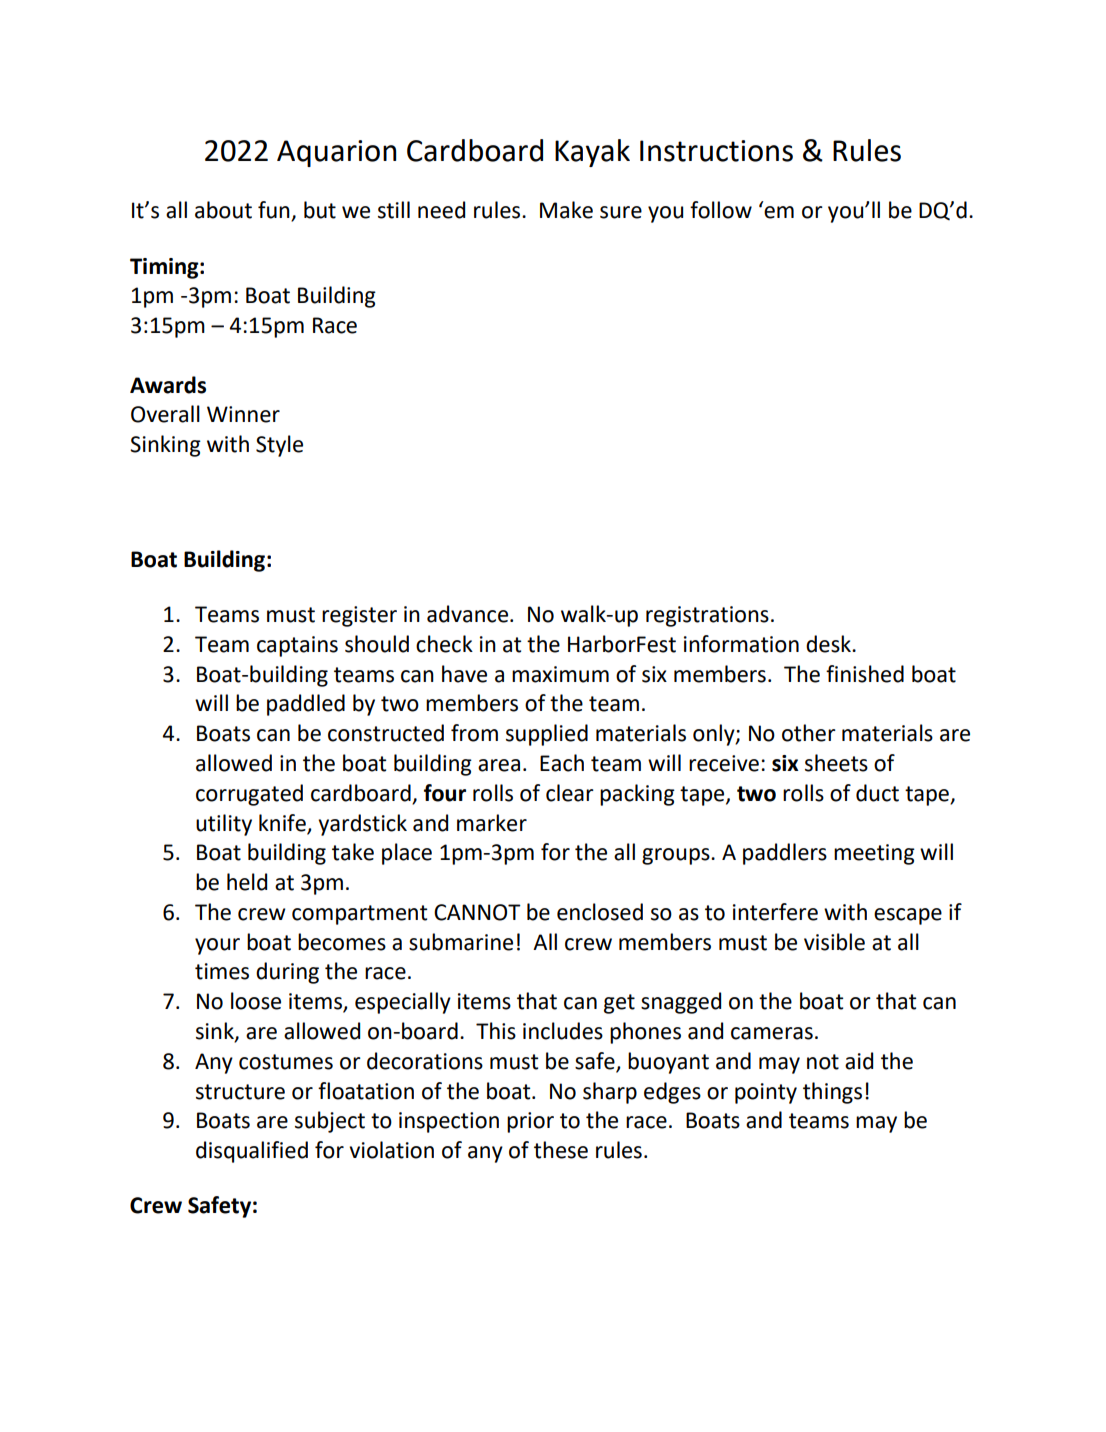 This screenshot has height=1432, width=1106. Describe the element at coordinates (560, 674) in the screenshot. I see `maximum` at that location.
